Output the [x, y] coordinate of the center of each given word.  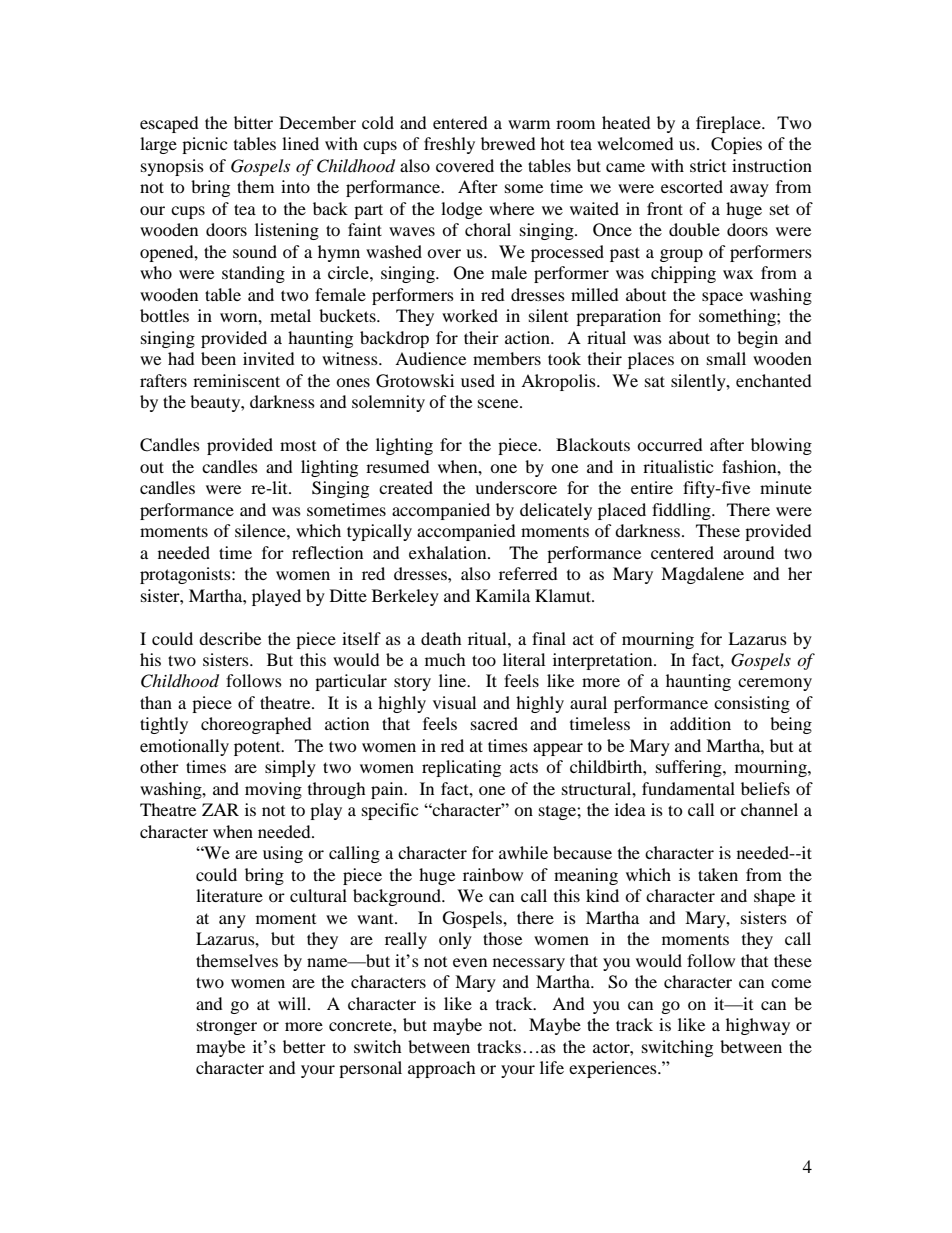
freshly [449, 145]
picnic [204, 145]
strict [708, 165]
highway [758, 1026]
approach [442, 1069]
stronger [227, 1027]
